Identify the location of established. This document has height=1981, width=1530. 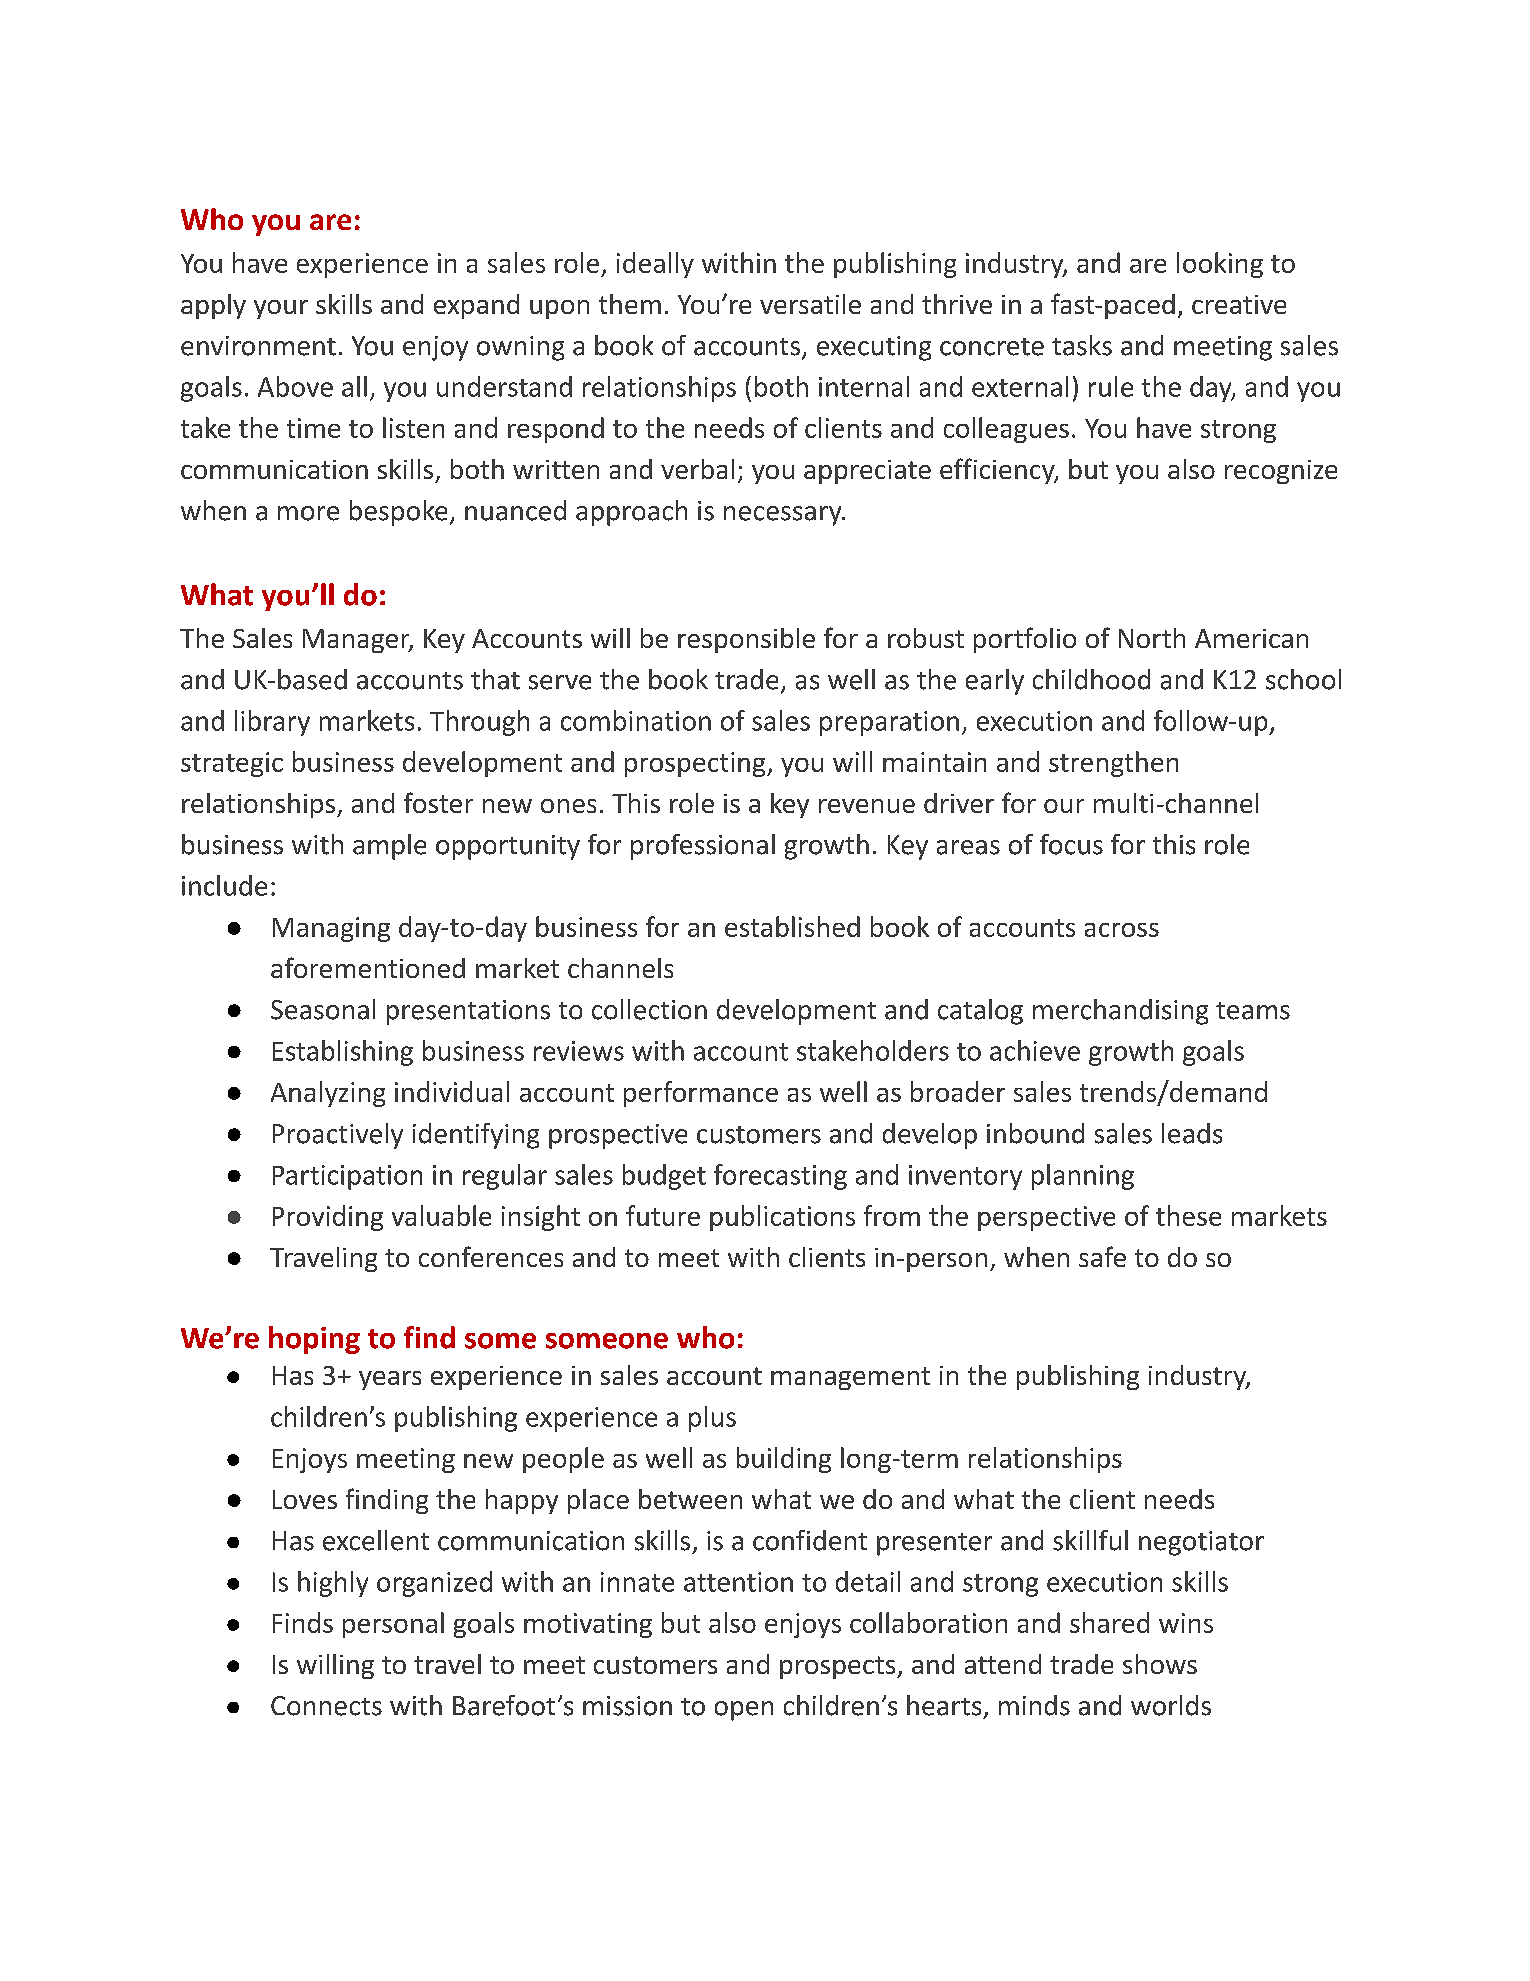
(792, 926).
